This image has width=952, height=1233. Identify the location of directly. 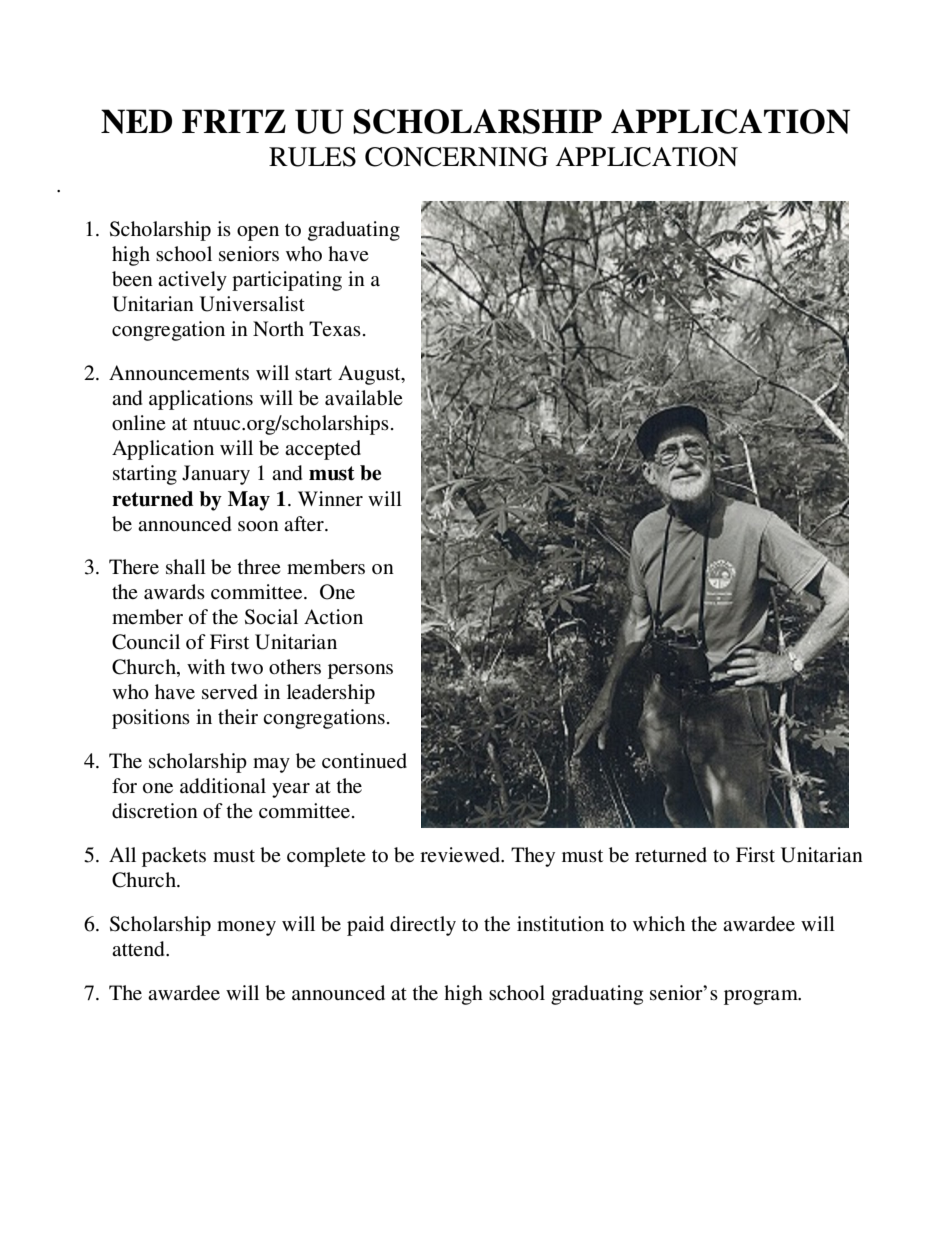
(423, 926).
